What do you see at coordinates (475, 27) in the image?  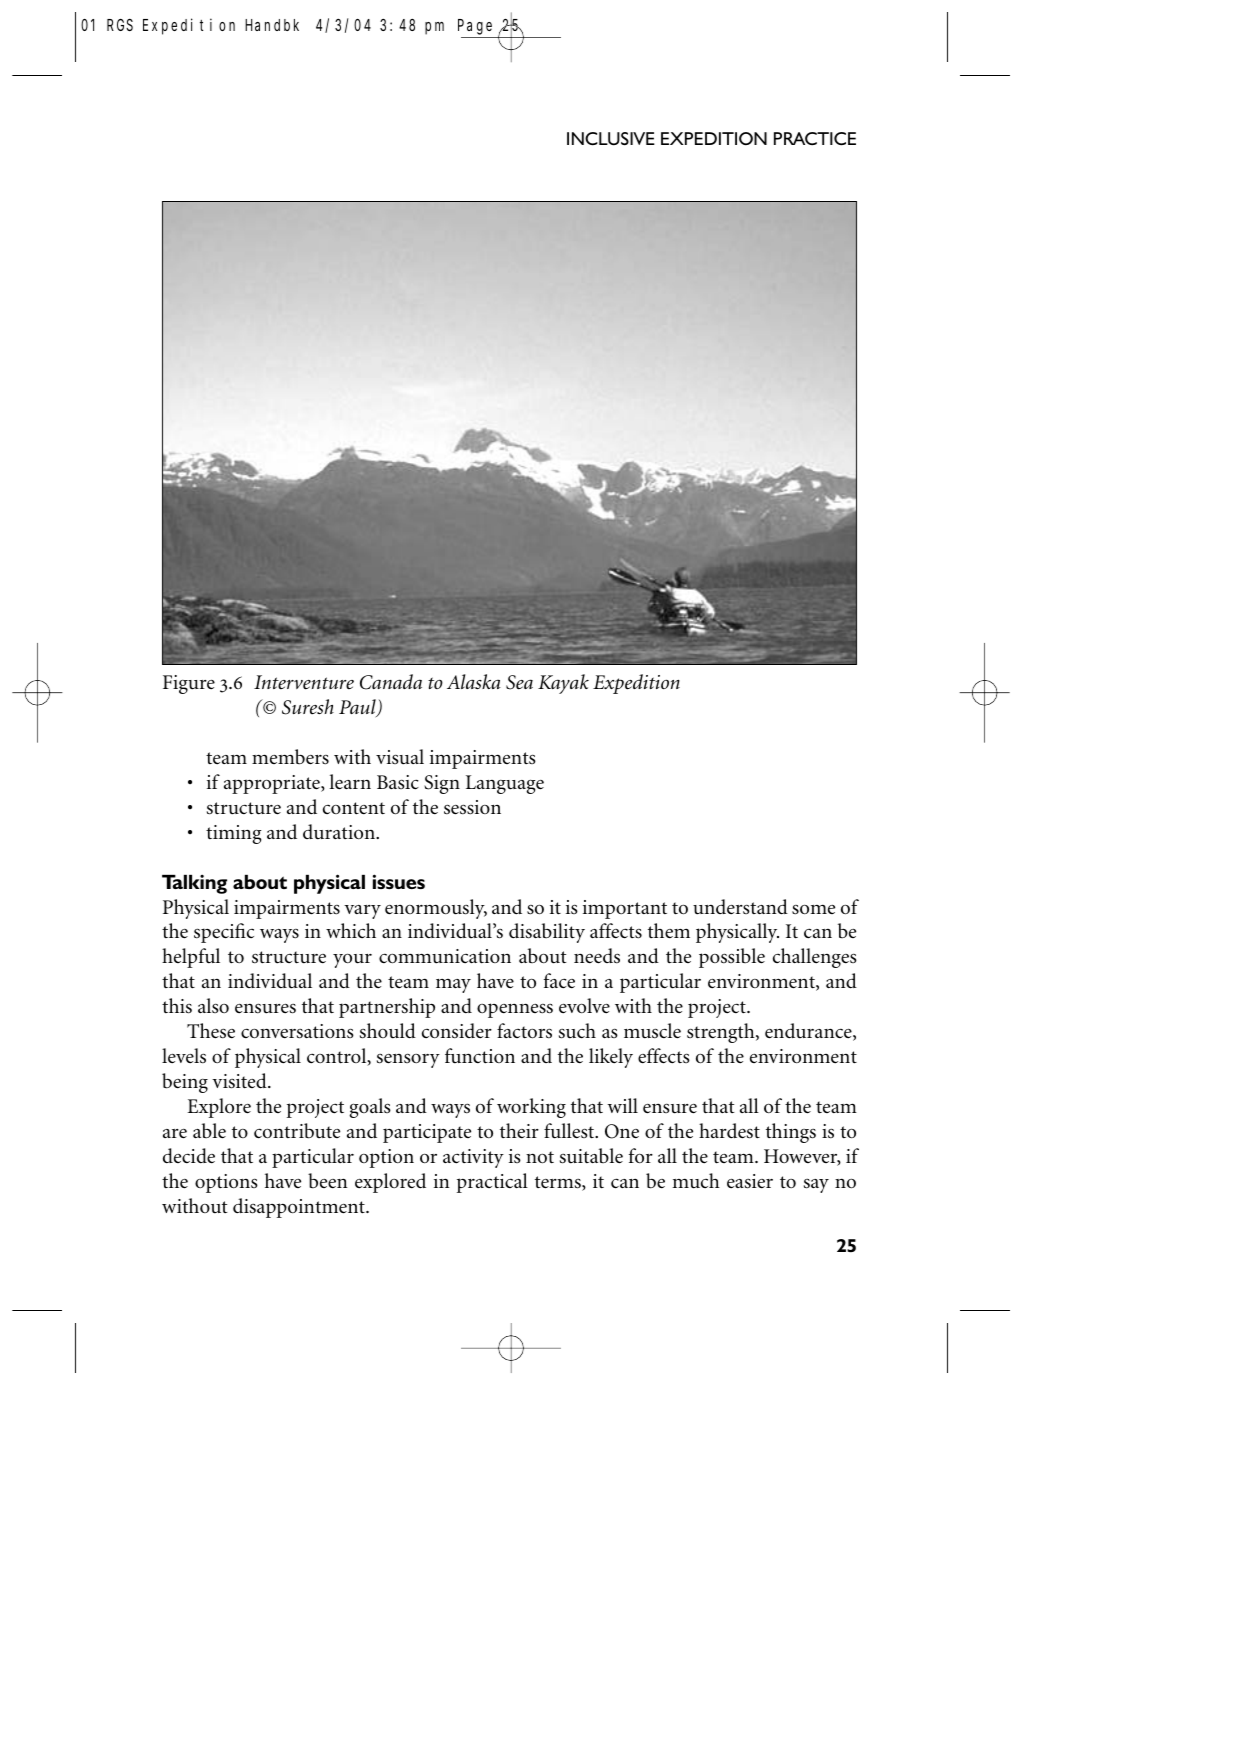 I see `Page` at bounding box center [475, 27].
